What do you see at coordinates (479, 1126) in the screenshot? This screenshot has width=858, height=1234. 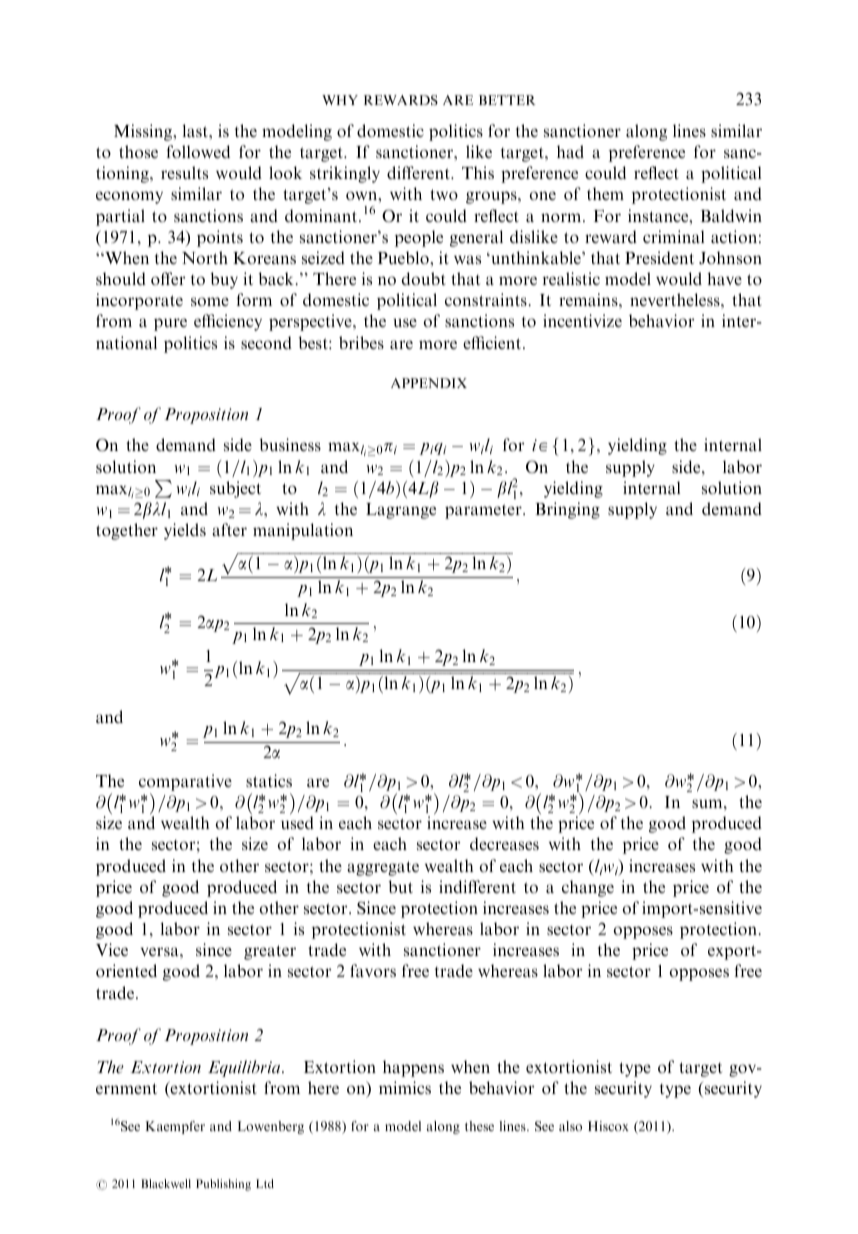 I see `these` at bounding box center [479, 1126].
